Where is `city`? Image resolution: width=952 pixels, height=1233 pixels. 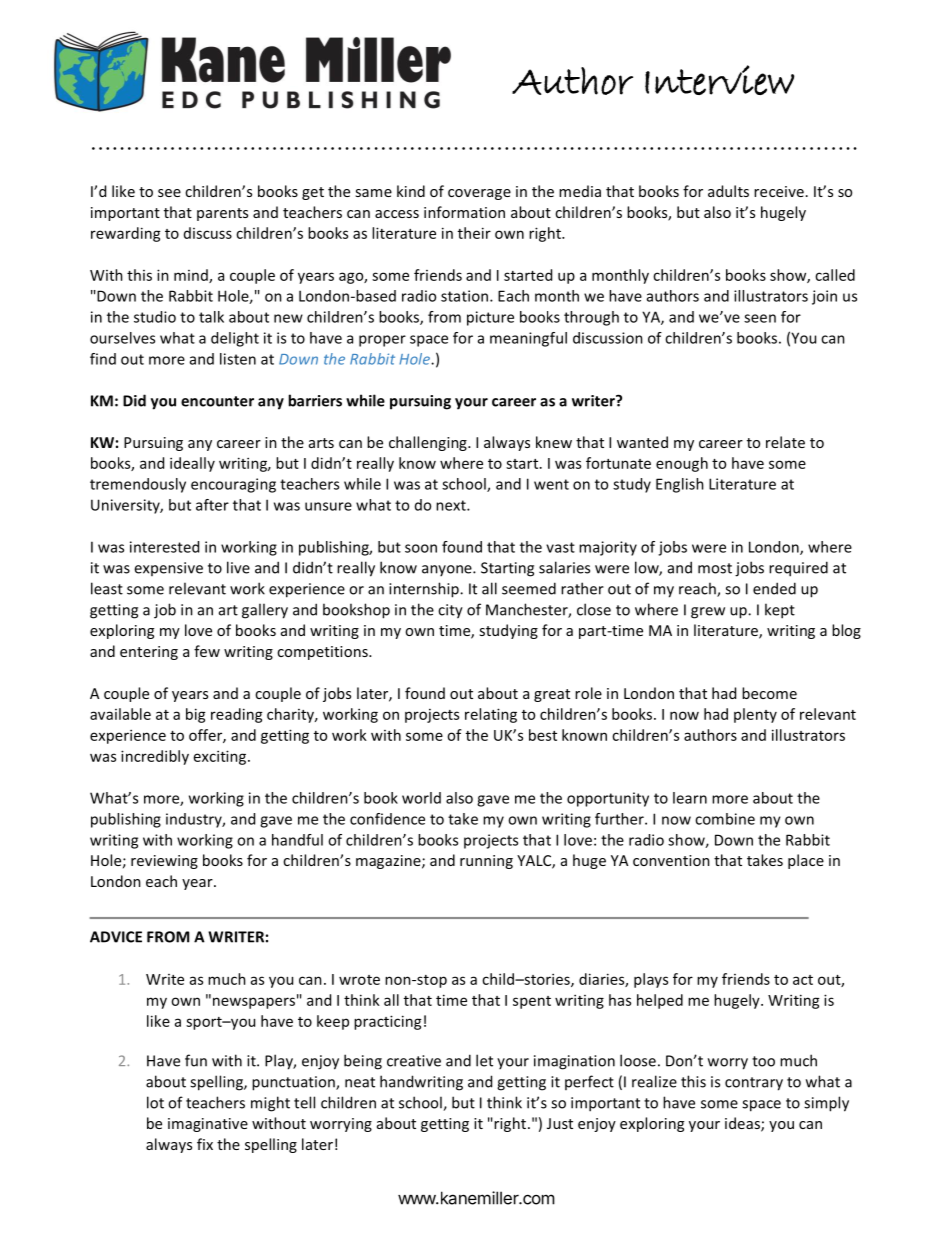
city is located at coordinates (450, 611).
